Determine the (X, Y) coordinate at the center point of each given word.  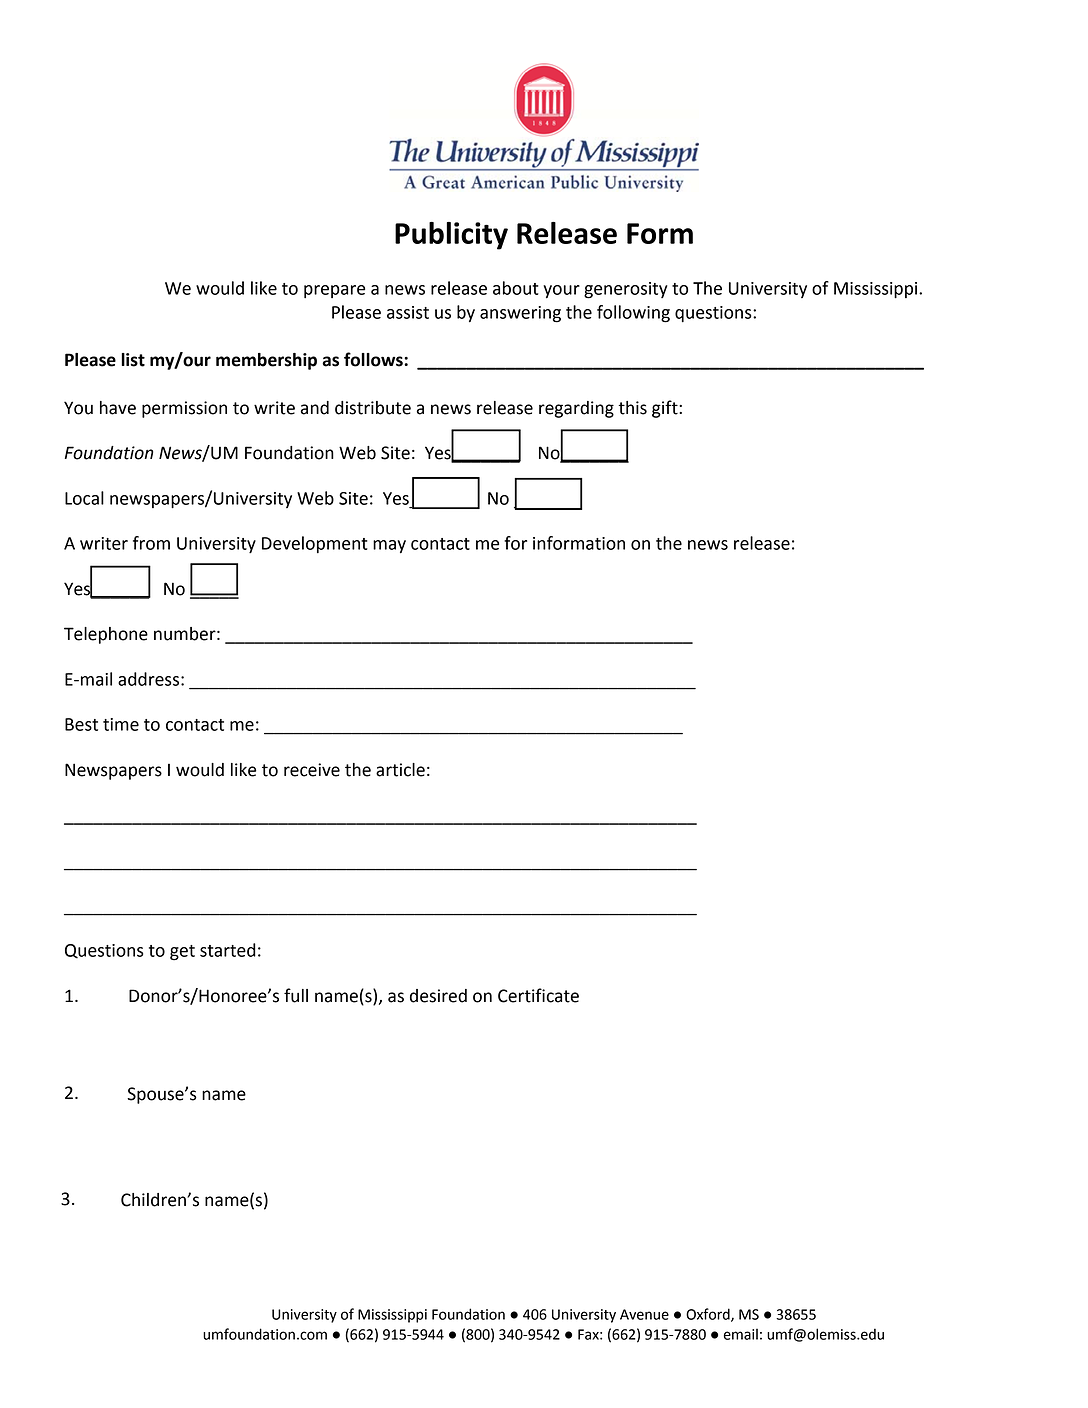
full (296, 995)
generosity (626, 290)
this (632, 408)
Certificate (538, 995)
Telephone (106, 635)
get (182, 953)
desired (438, 996)
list (133, 360)
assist (408, 312)
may (389, 547)
